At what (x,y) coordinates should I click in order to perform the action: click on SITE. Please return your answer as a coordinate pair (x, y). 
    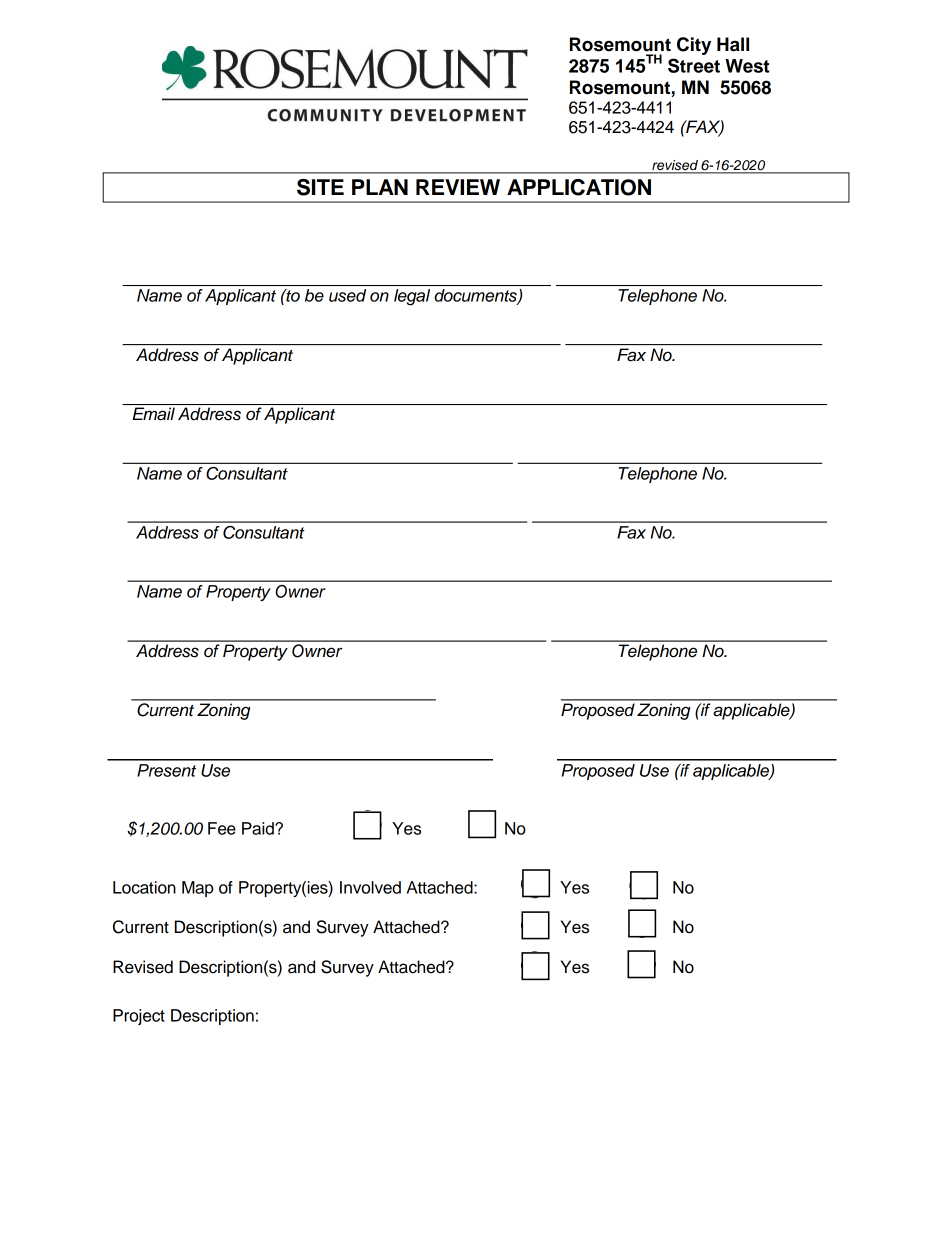
    Looking at the image, I should click on (320, 187).
